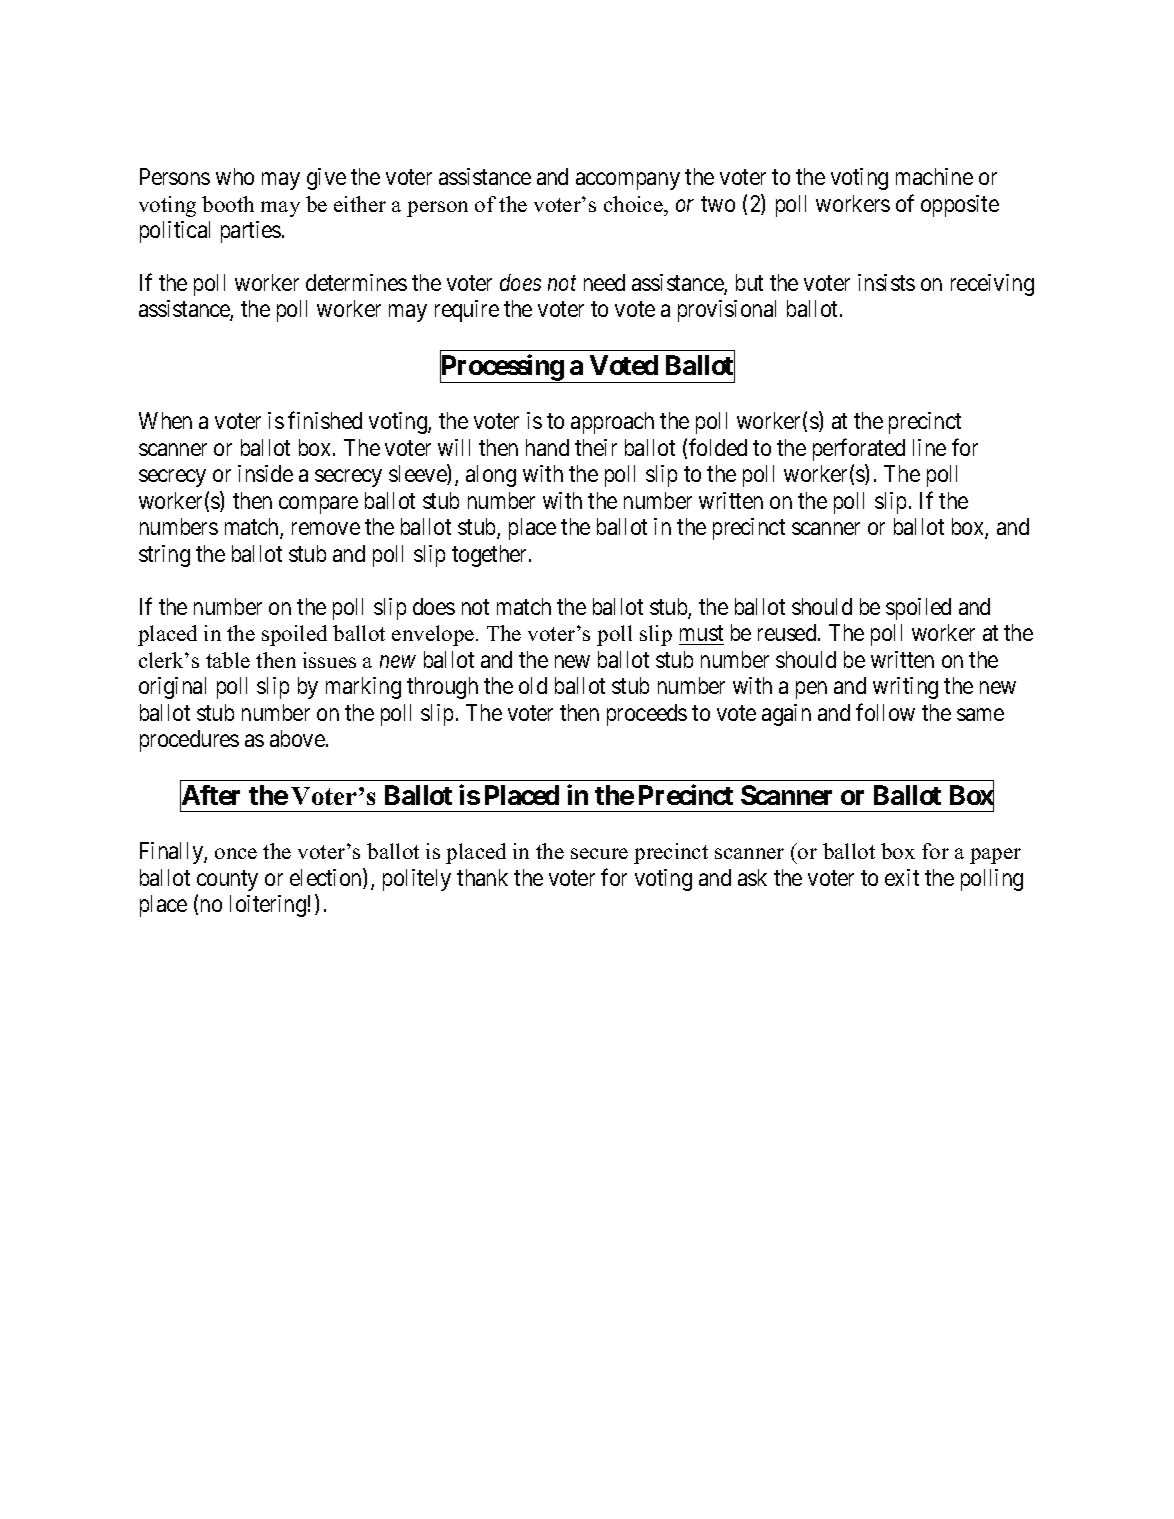 Image resolution: width=1174 pixels, height=1519 pixels. What do you see at coordinates (902, 877) in the screenshot?
I see `exit` at bounding box center [902, 877].
